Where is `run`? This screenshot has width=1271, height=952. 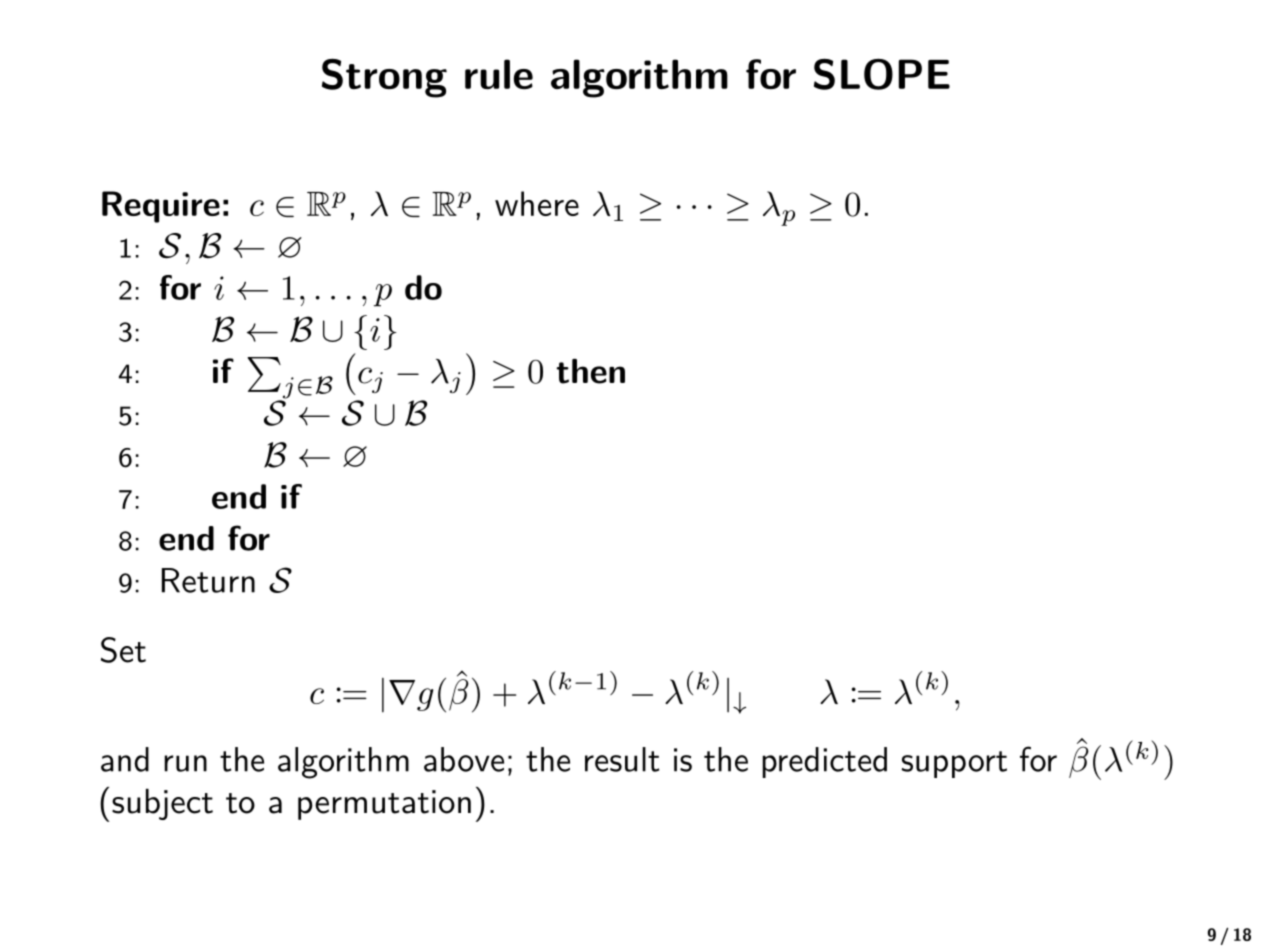 run is located at coordinates (185, 763).
